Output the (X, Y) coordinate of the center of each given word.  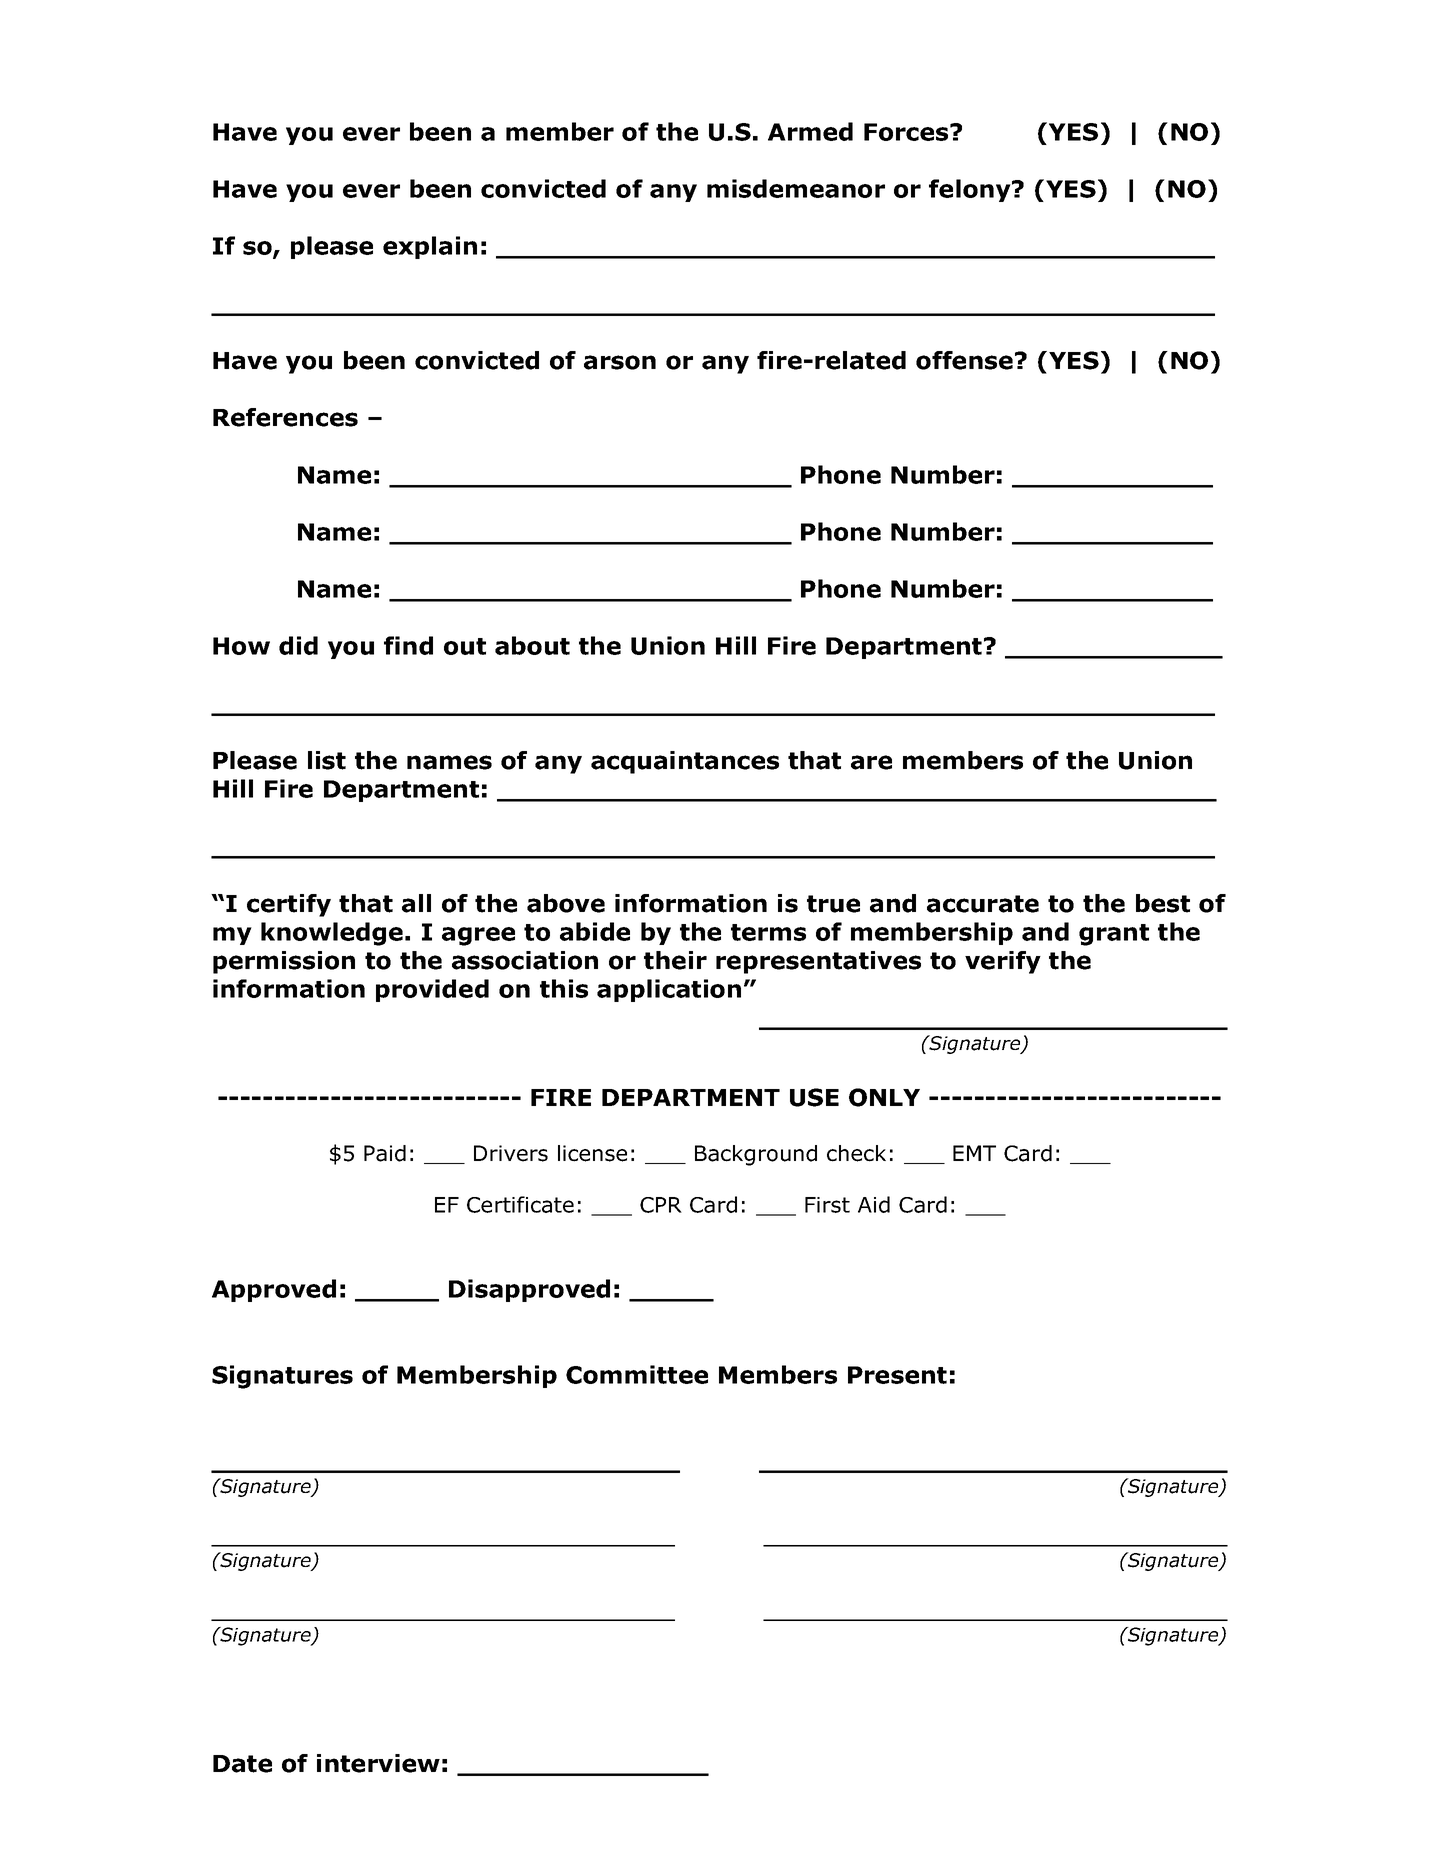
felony (971, 190)
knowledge (332, 934)
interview (378, 1763)
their (675, 960)
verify (1003, 962)
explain (430, 247)
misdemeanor (796, 188)
